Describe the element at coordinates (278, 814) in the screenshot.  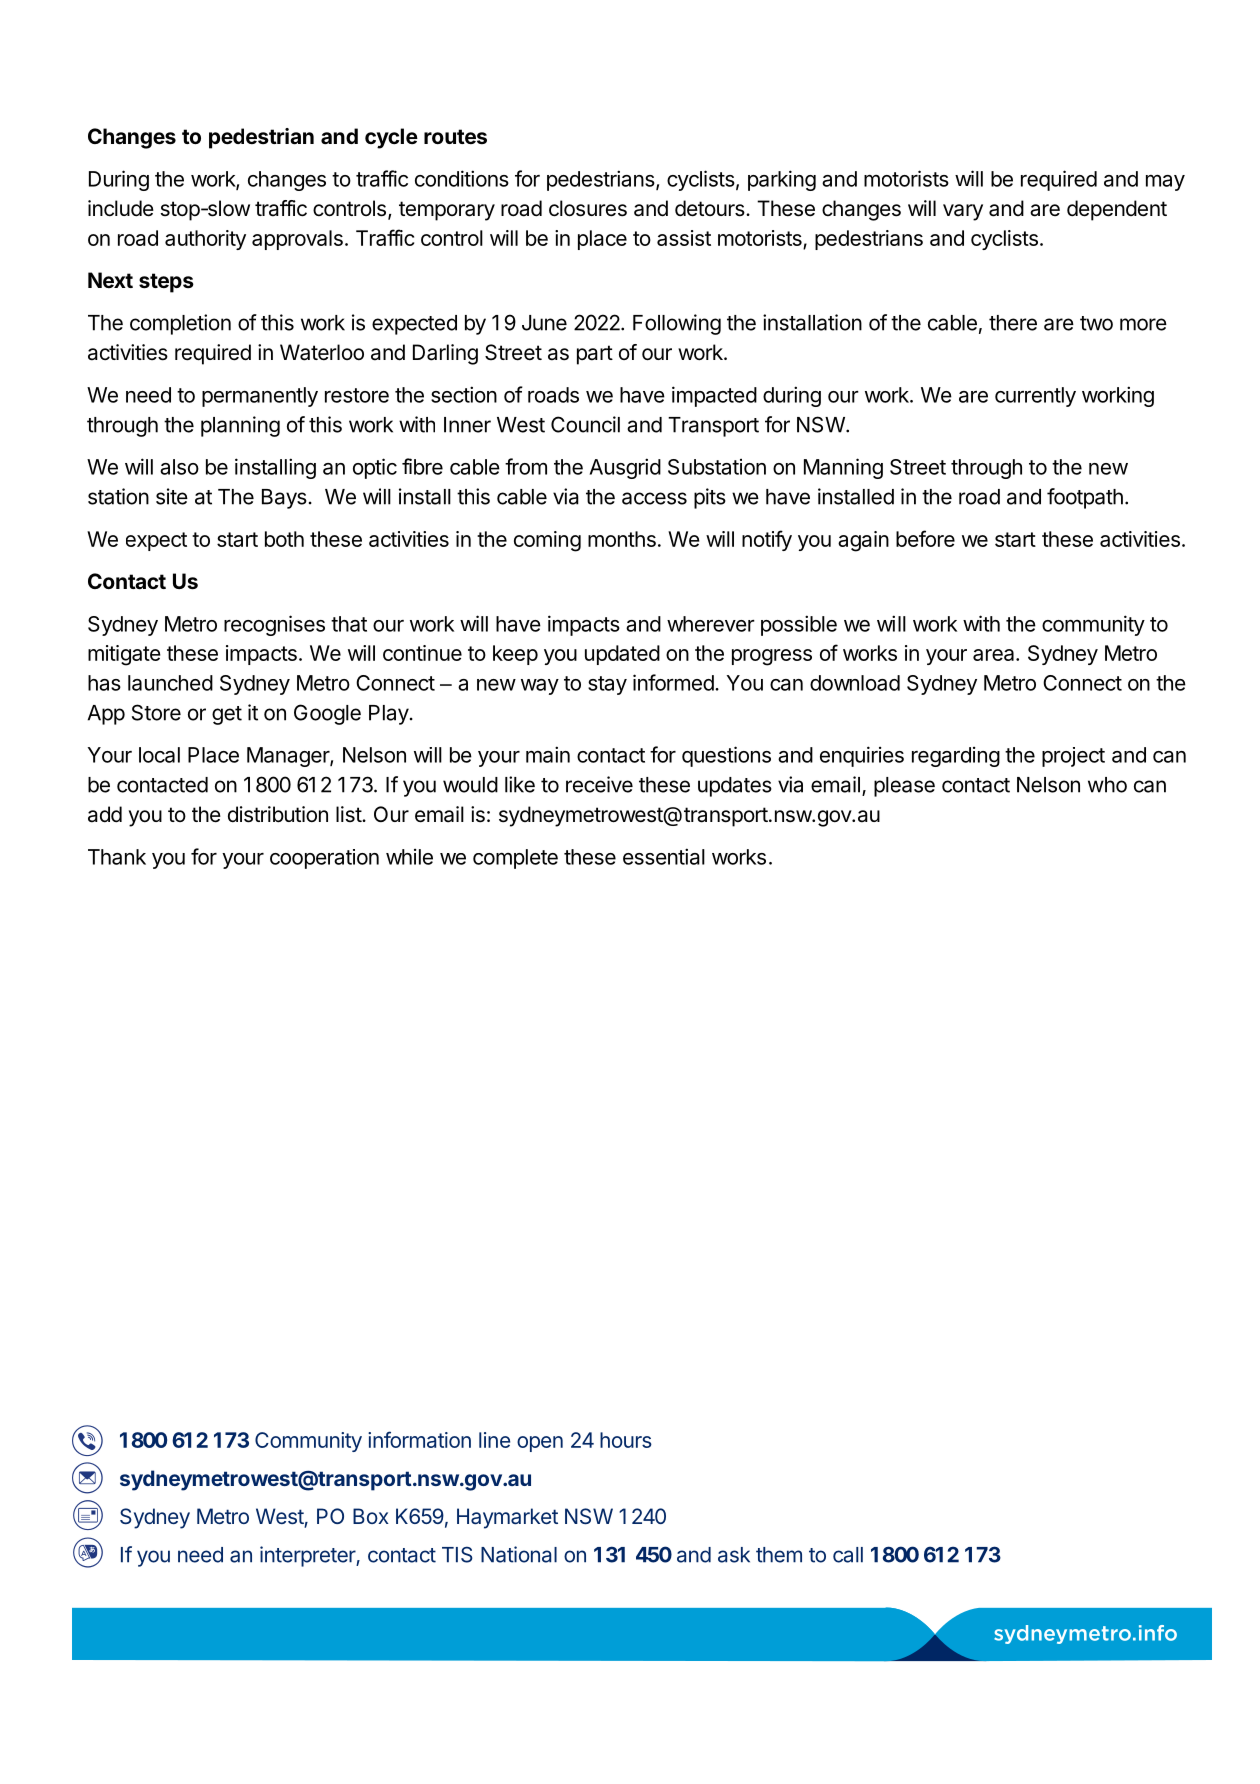
I see `distribution` at that location.
